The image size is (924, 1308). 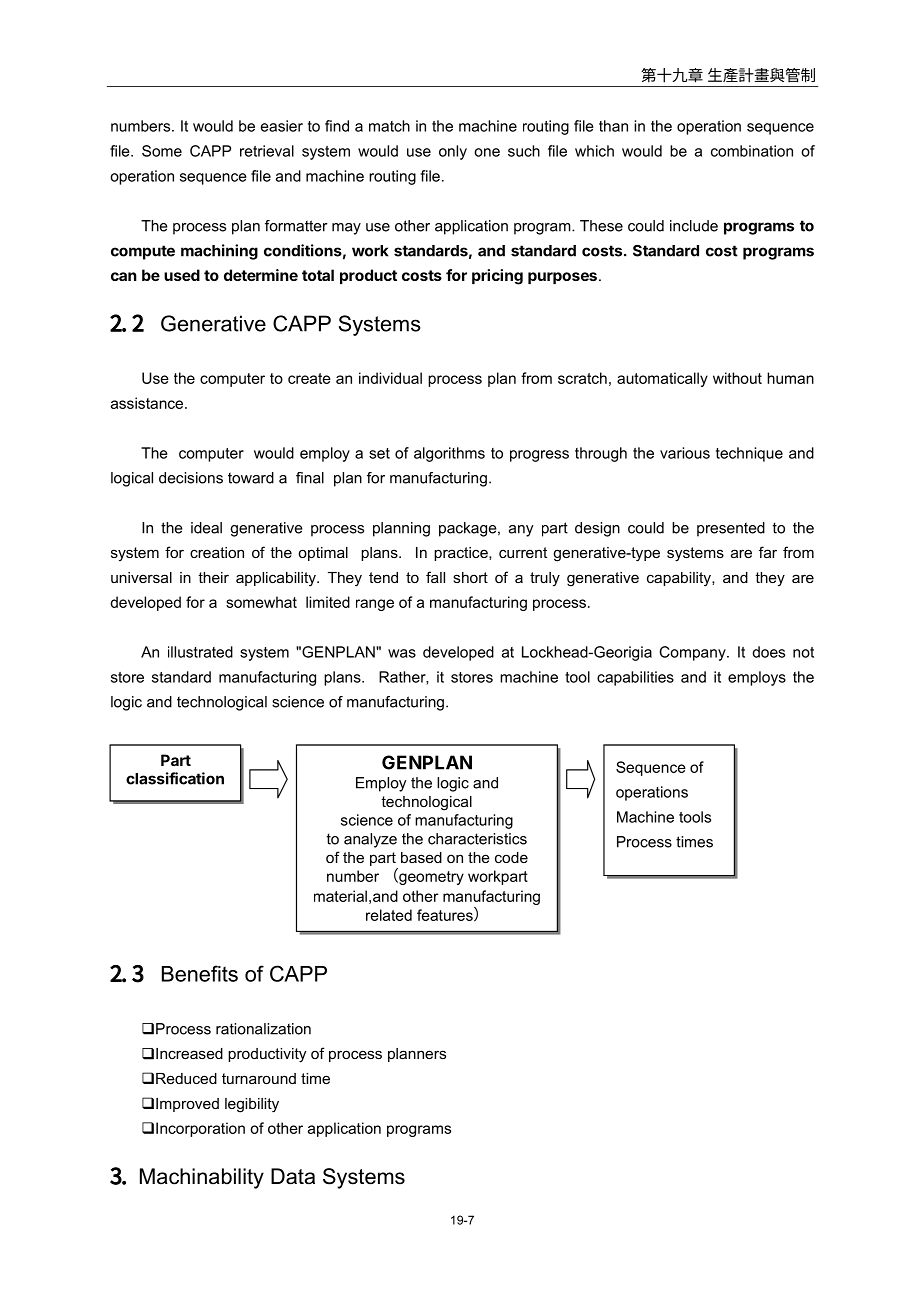 What do you see at coordinates (200, 973) in the document?
I see `Benefits` at bounding box center [200, 973].
